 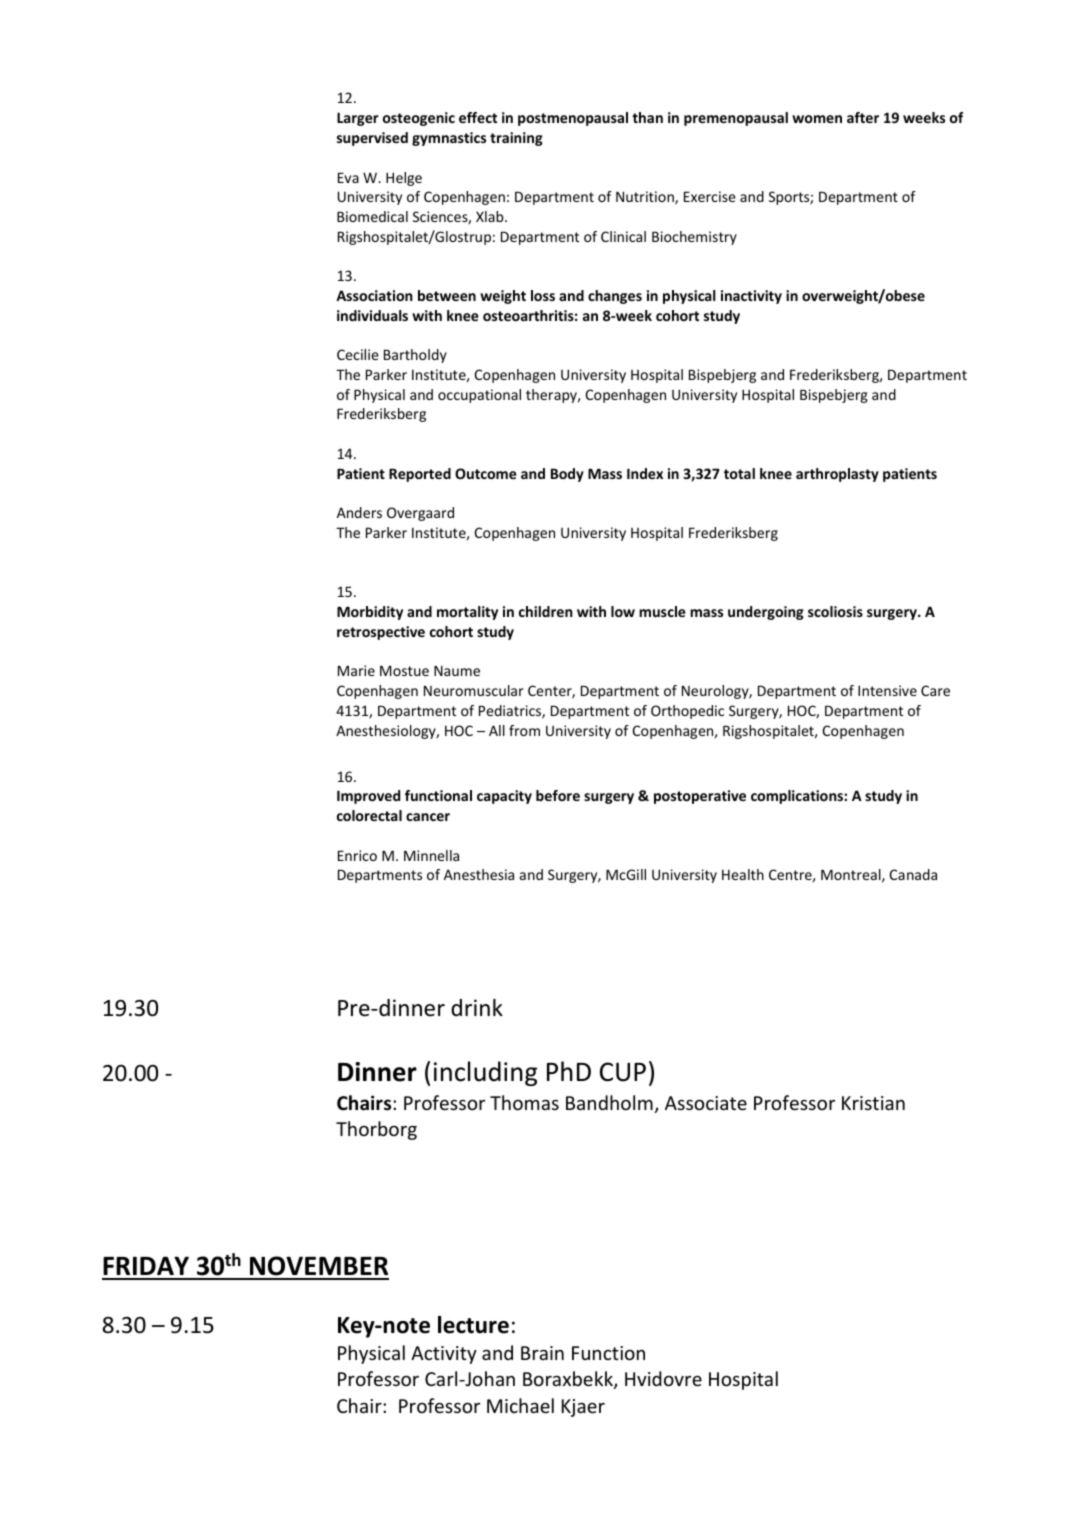 I want to click on lecture, so click(x=473, y=1325).
